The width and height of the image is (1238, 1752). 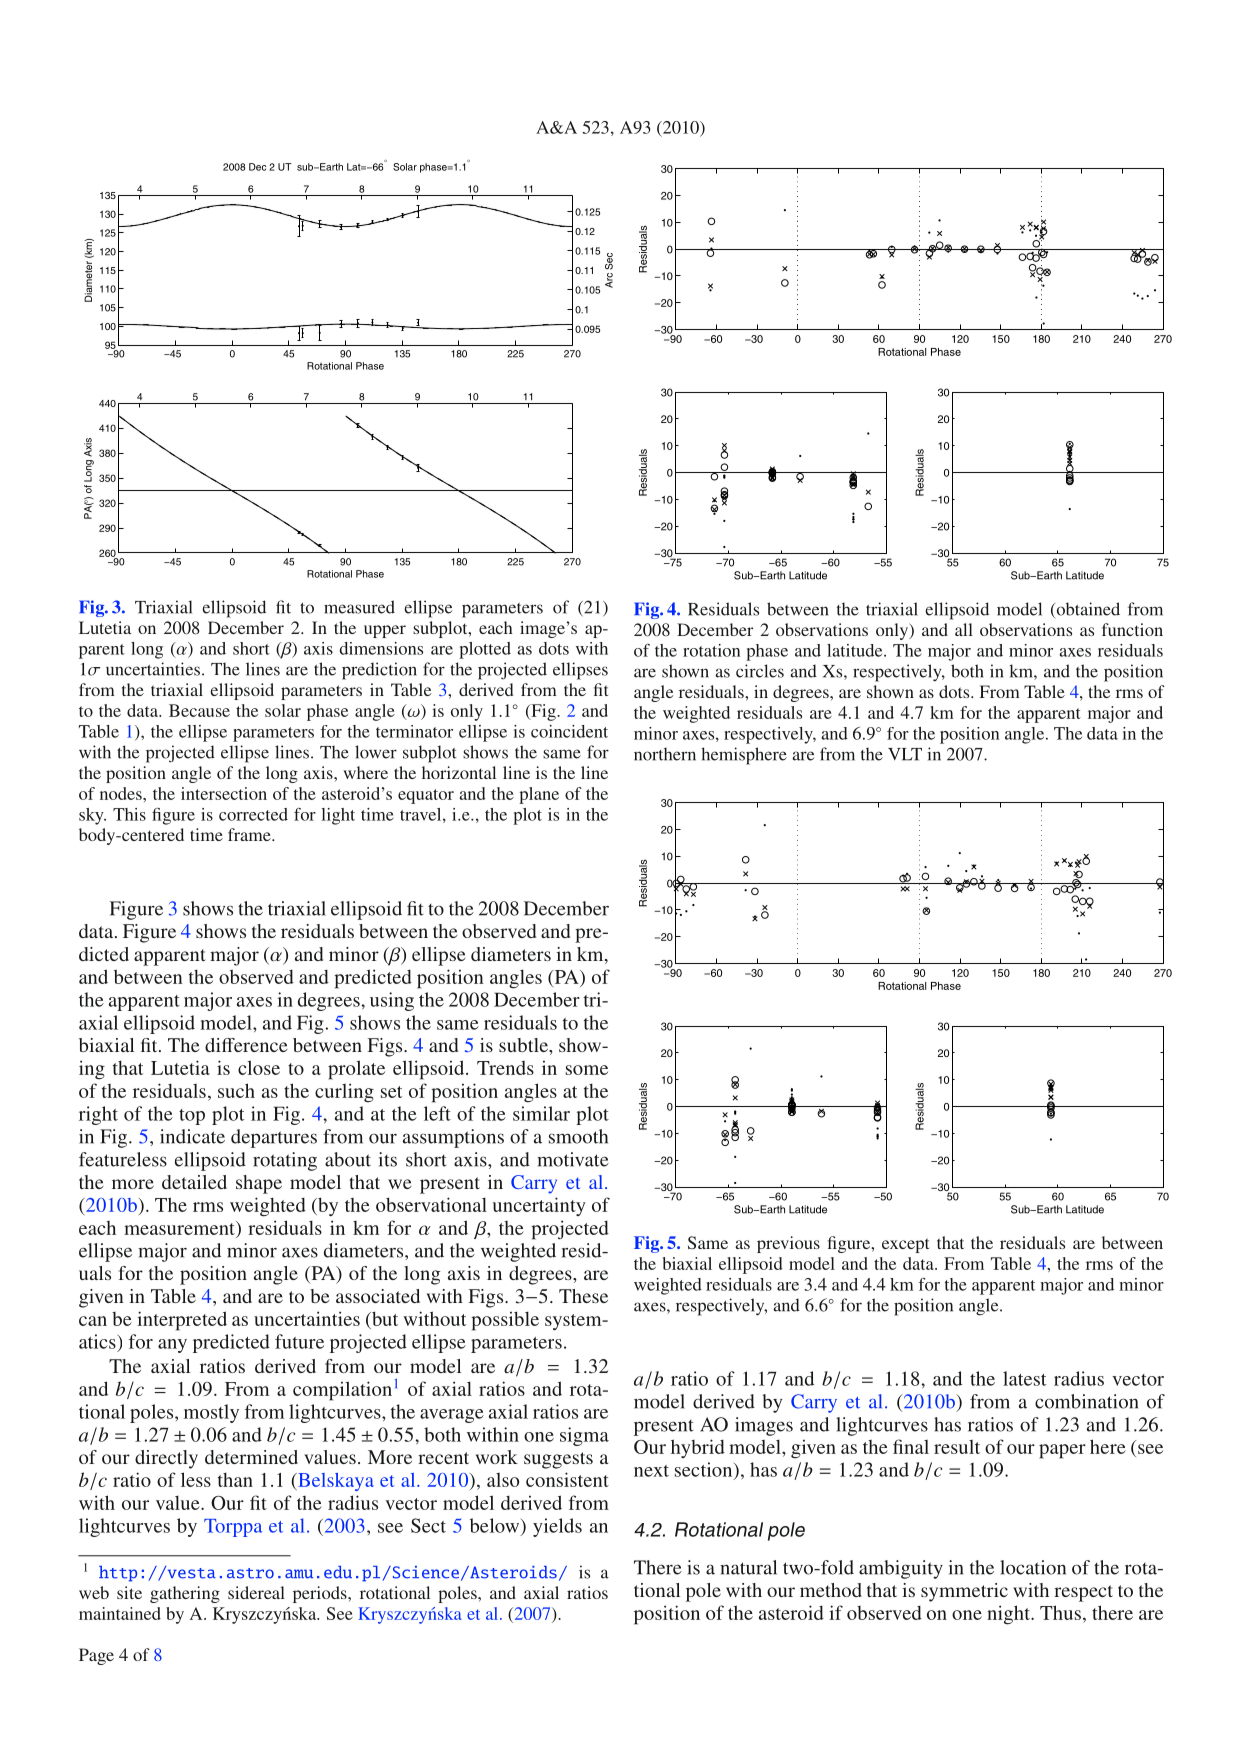 I want to click on except, so click(x=905, y=1245).
